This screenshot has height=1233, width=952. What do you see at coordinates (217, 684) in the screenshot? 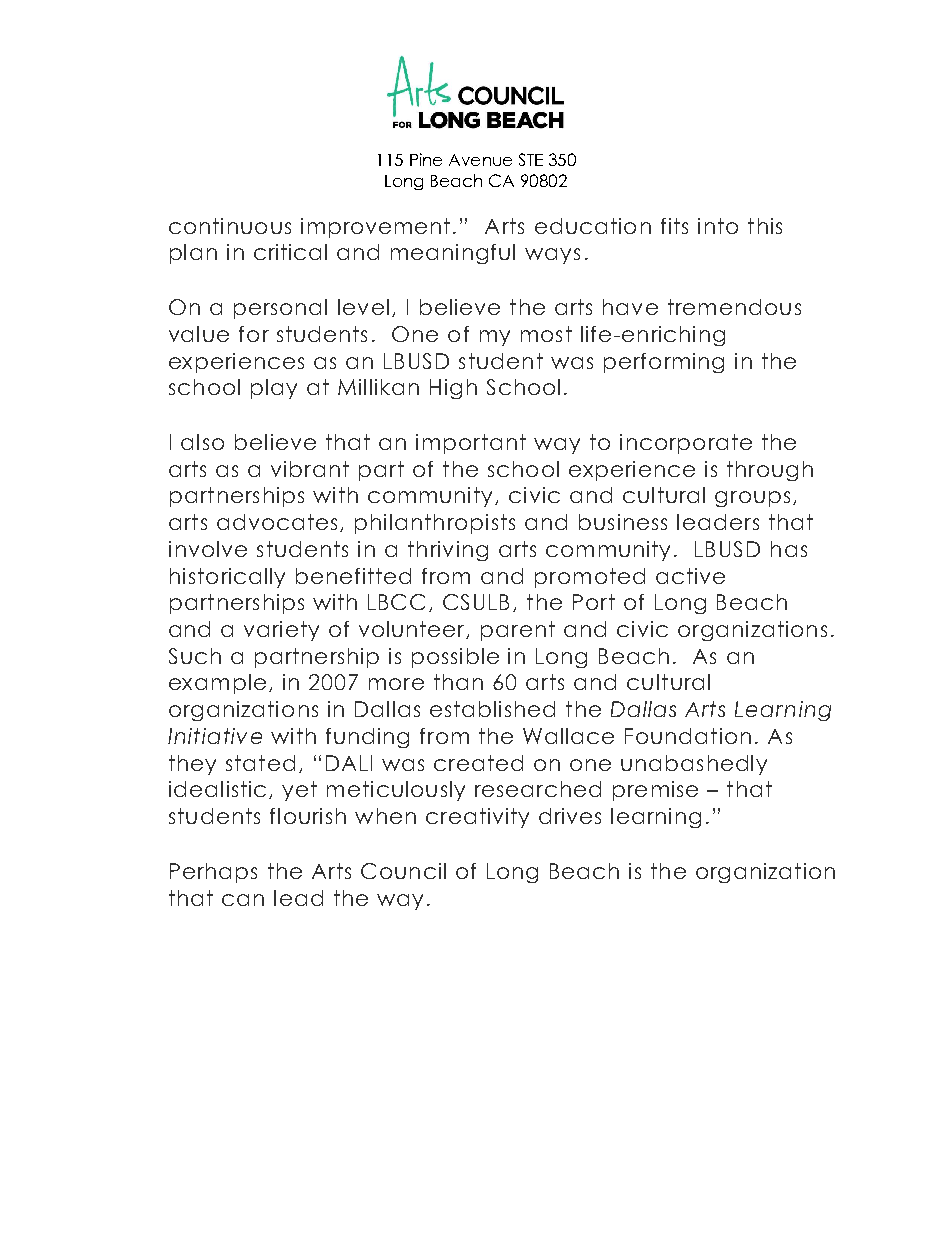
I see `example` at bounding box center [217, 684].
